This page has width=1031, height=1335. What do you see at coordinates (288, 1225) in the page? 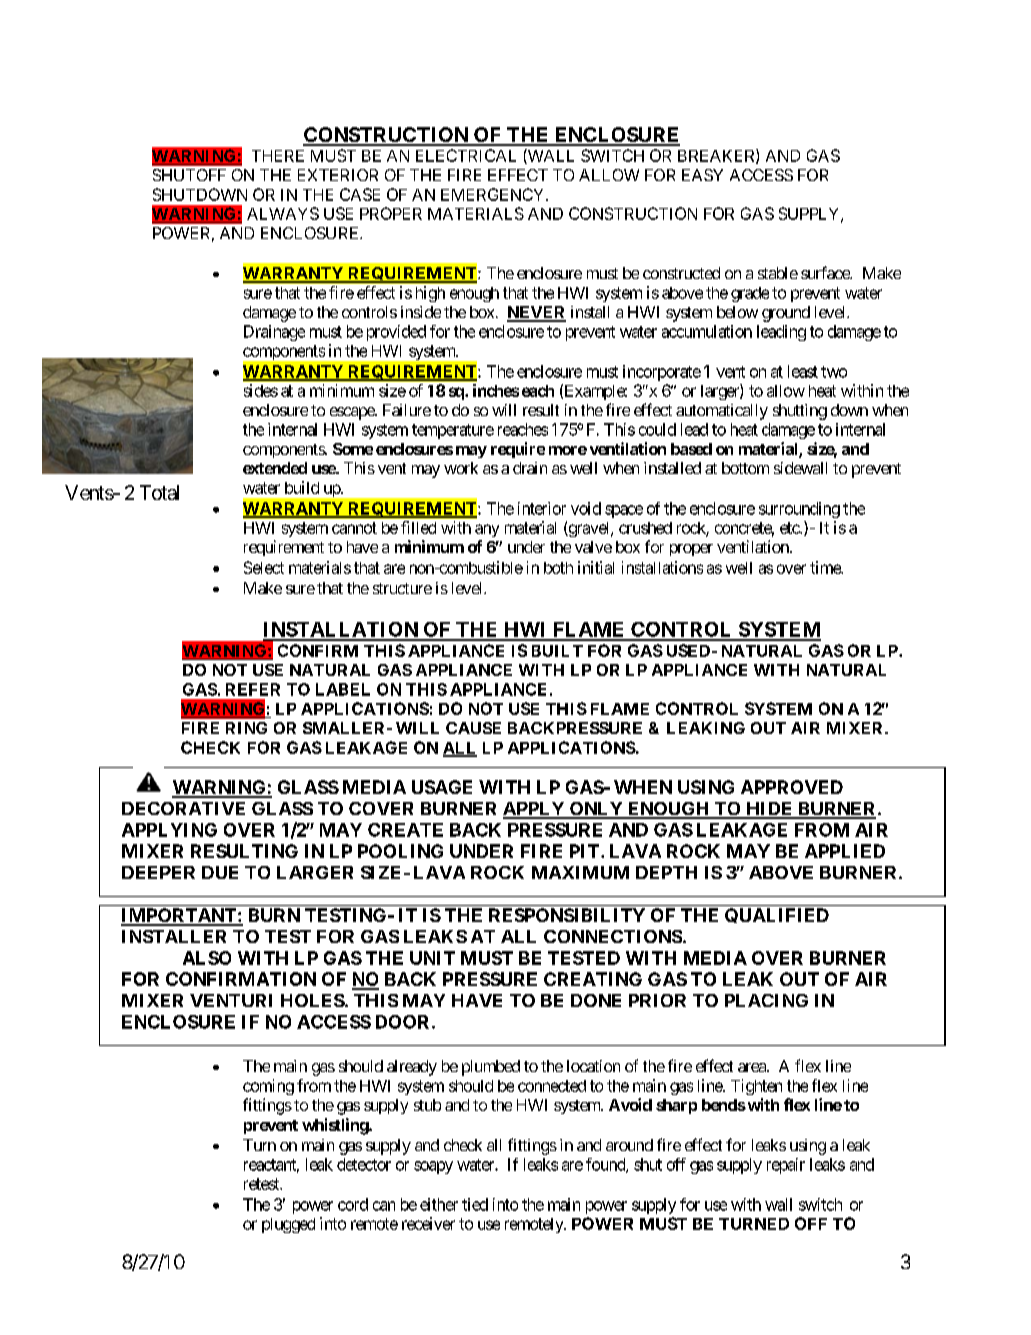
I see `plugged` at bounding box center [288, 1225].
